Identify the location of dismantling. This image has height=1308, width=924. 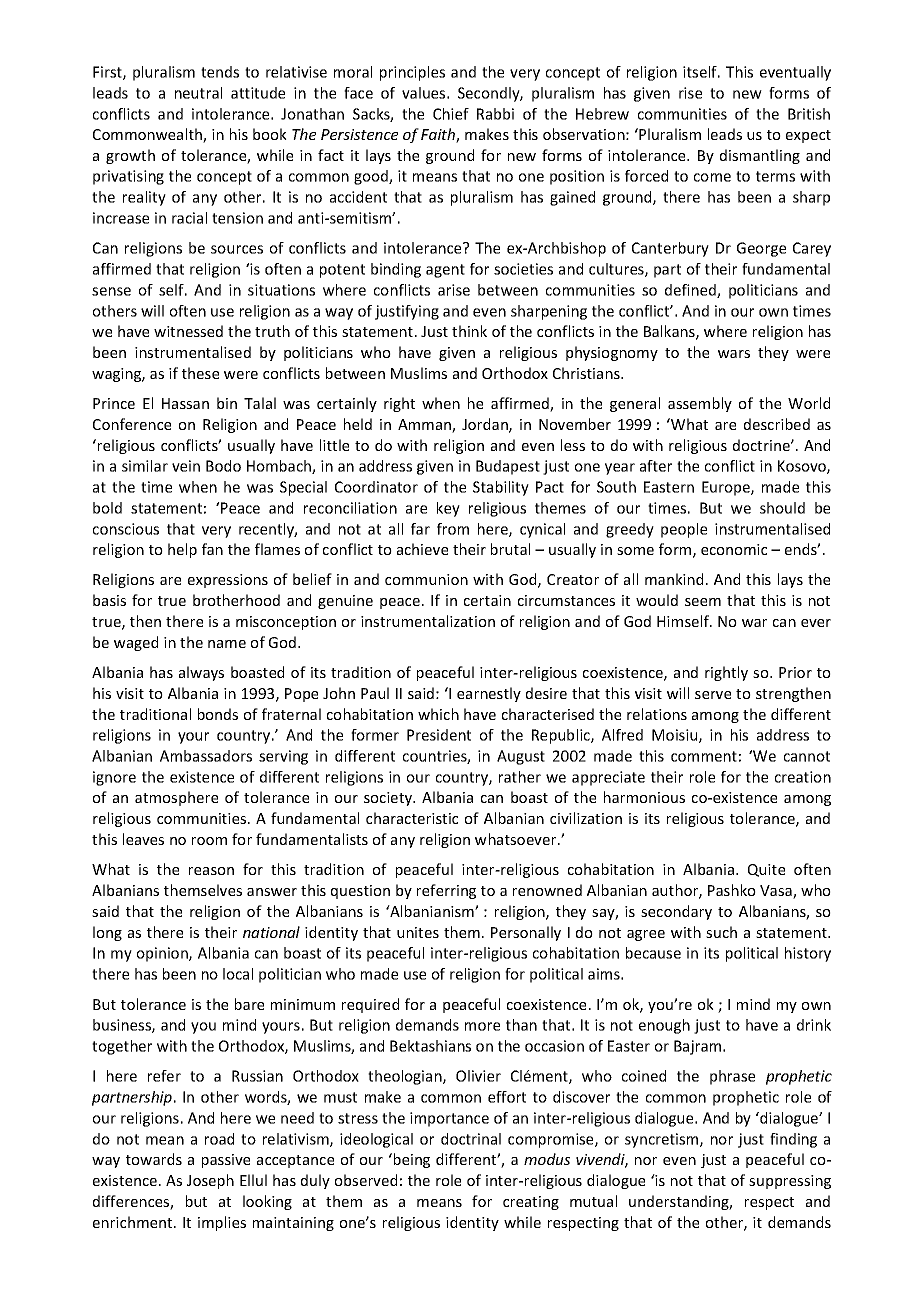
(760, 156).
